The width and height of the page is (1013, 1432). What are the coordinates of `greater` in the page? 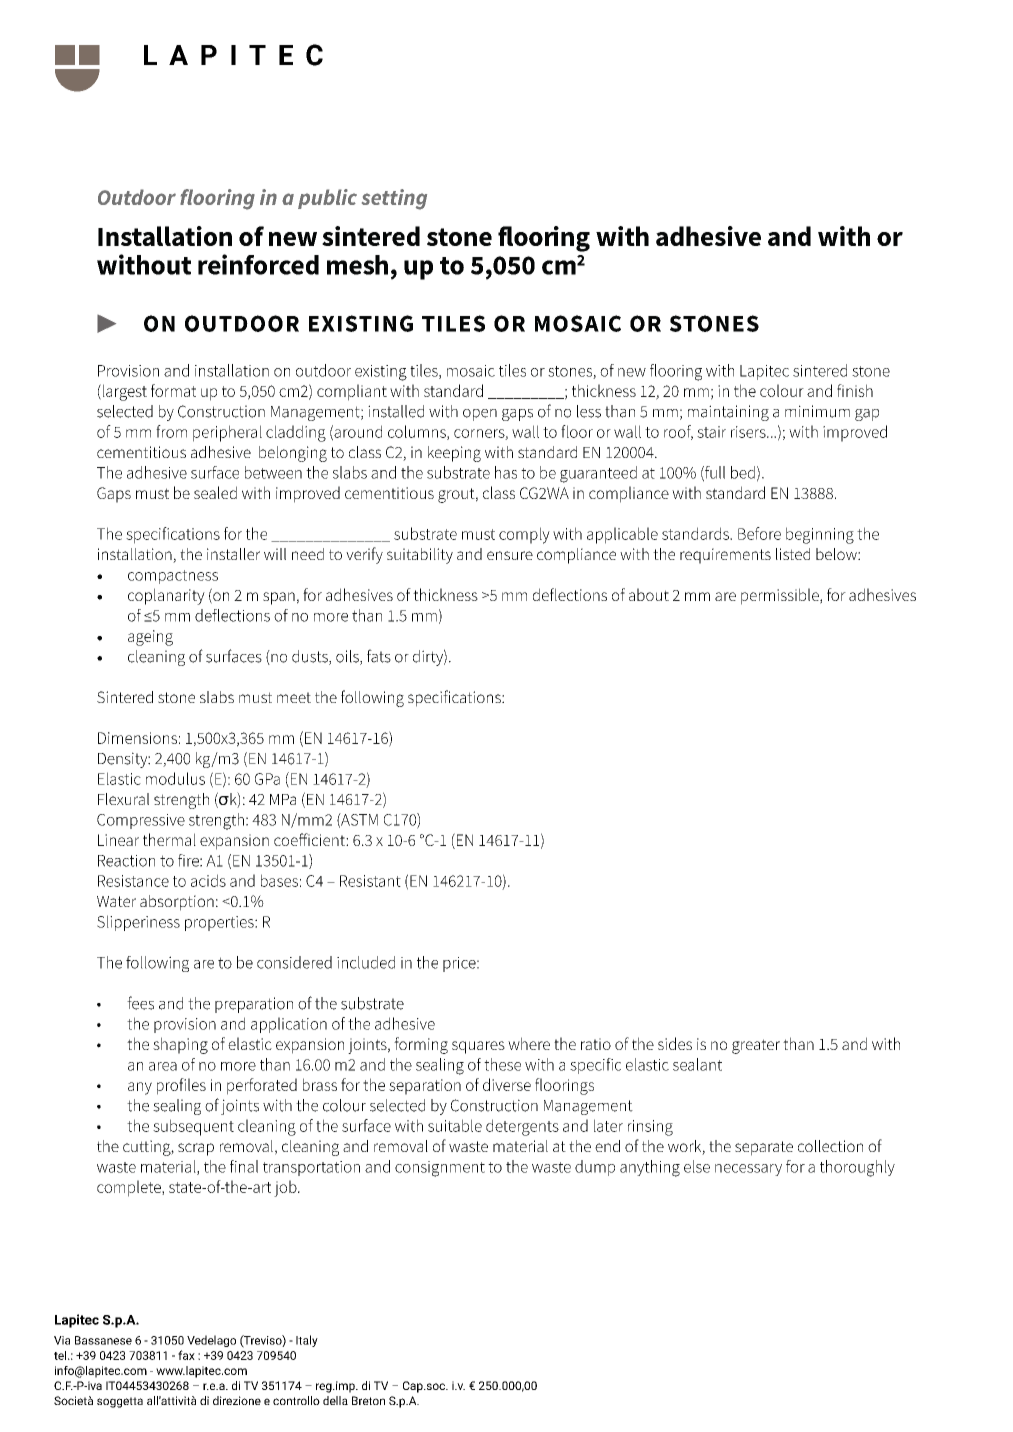 It's located at (756, 1046).
